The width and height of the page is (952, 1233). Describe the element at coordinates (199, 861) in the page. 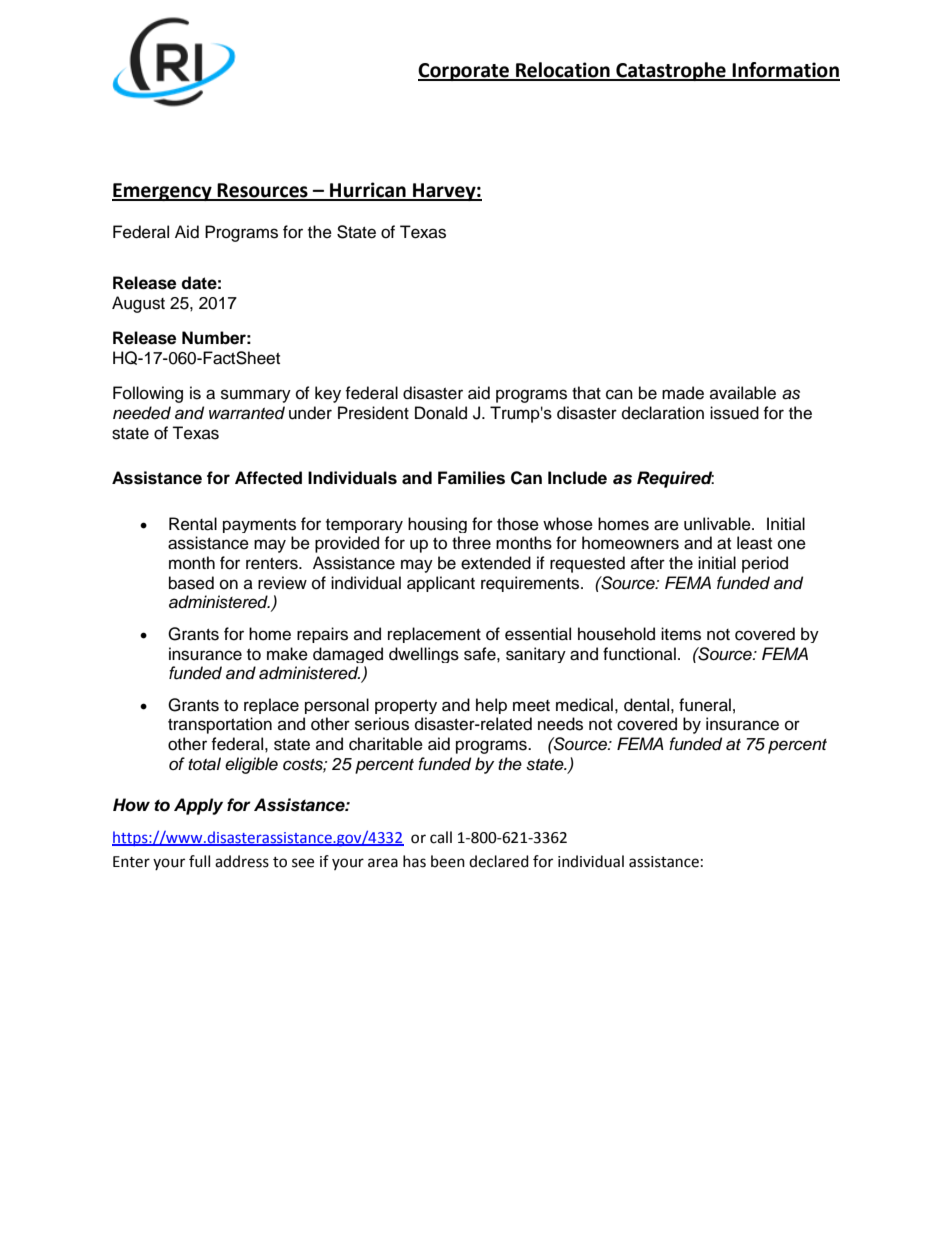

I see `full` at that location.
